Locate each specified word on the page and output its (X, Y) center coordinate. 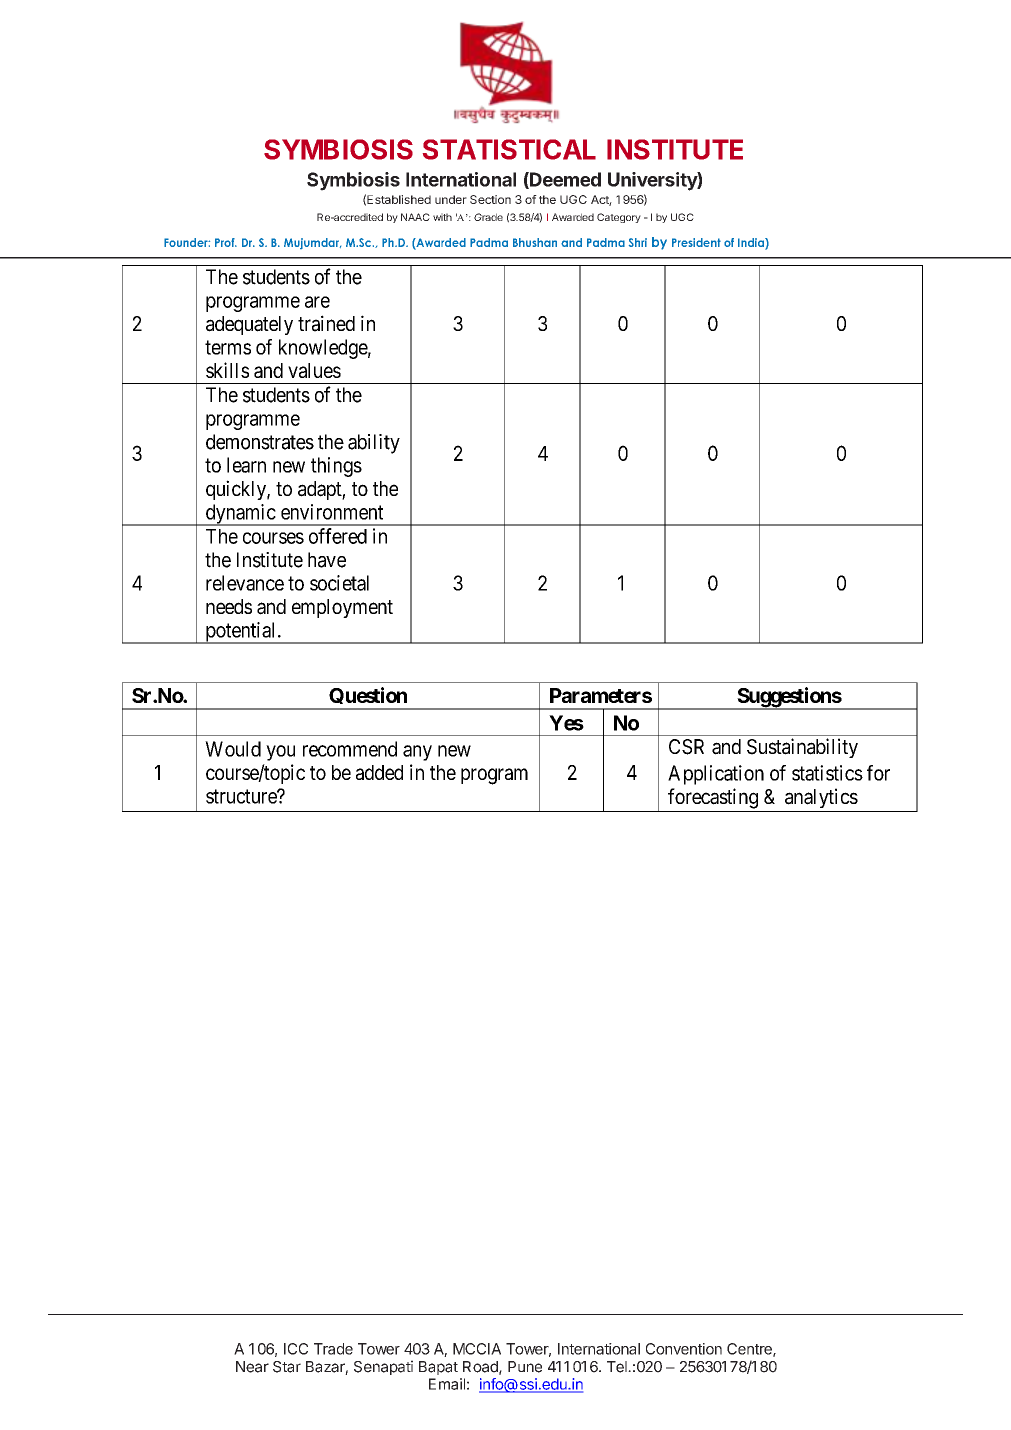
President (696, 242)
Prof (226, 242)
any (417, 753)
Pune (525, 1367)
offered (338, 536)
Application (716, 775)
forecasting (713, 798)
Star (287, 1367)
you (280, 753)
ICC (296, 1349)
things (336, 467)
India (752, 242)
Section (490, 199)
